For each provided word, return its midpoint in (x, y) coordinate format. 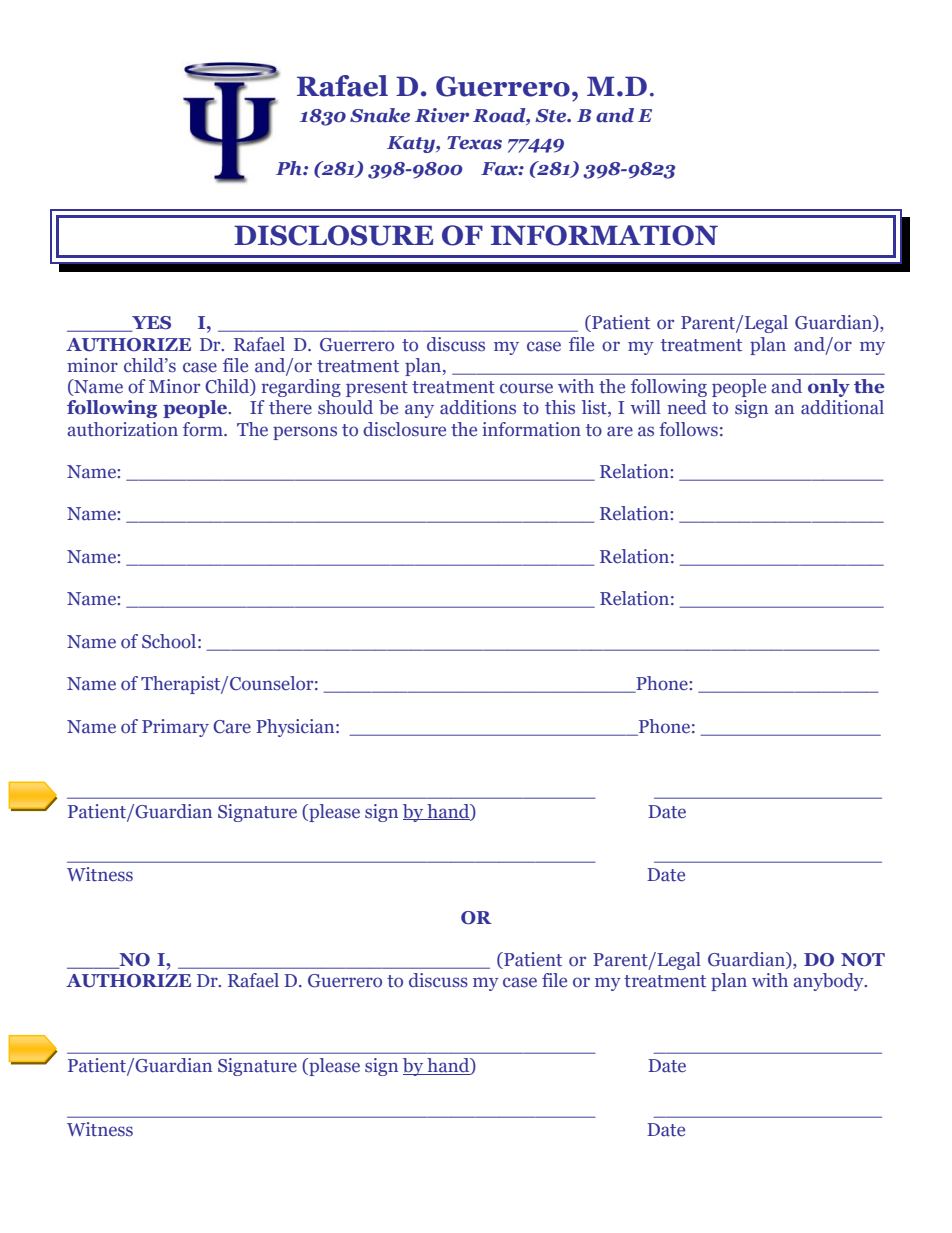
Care (232, 727)
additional (842, 407)
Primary (175, 728)
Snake (380, 115)
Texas (474, 143)
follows (688, 429)
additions (478, 407)
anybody (829, 982)
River (442, 115)
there (290, 407)
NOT (863, 960)
